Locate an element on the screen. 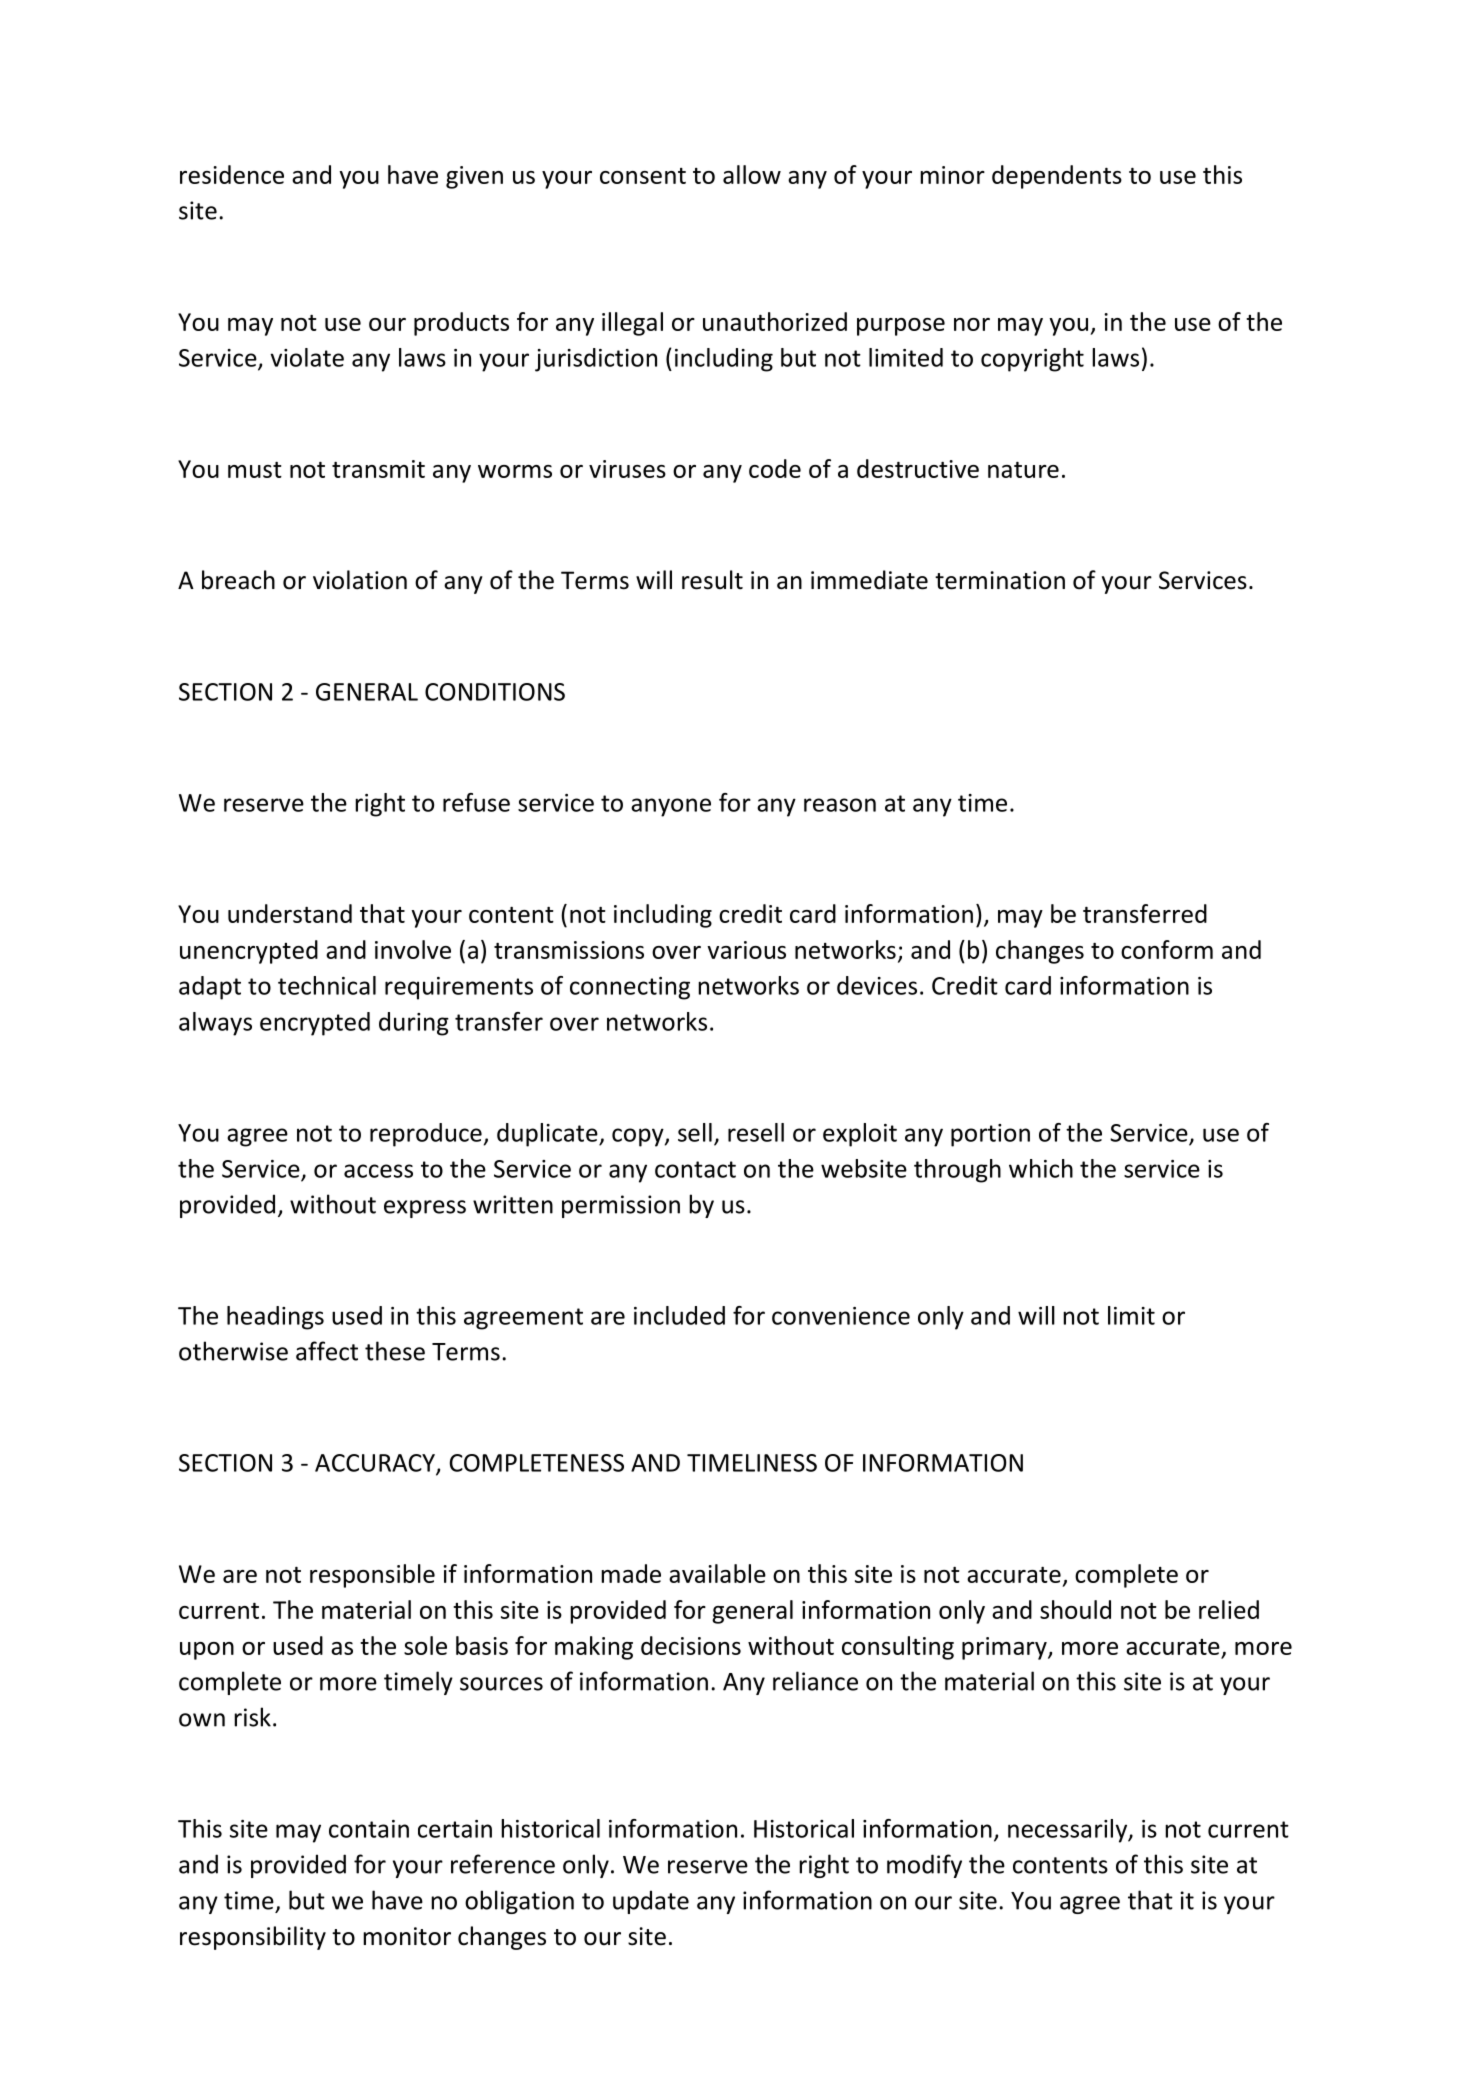 Image resolution: width=1472 pixels, height=2082 pixels. refuse is located at coordinates (476, 802).
